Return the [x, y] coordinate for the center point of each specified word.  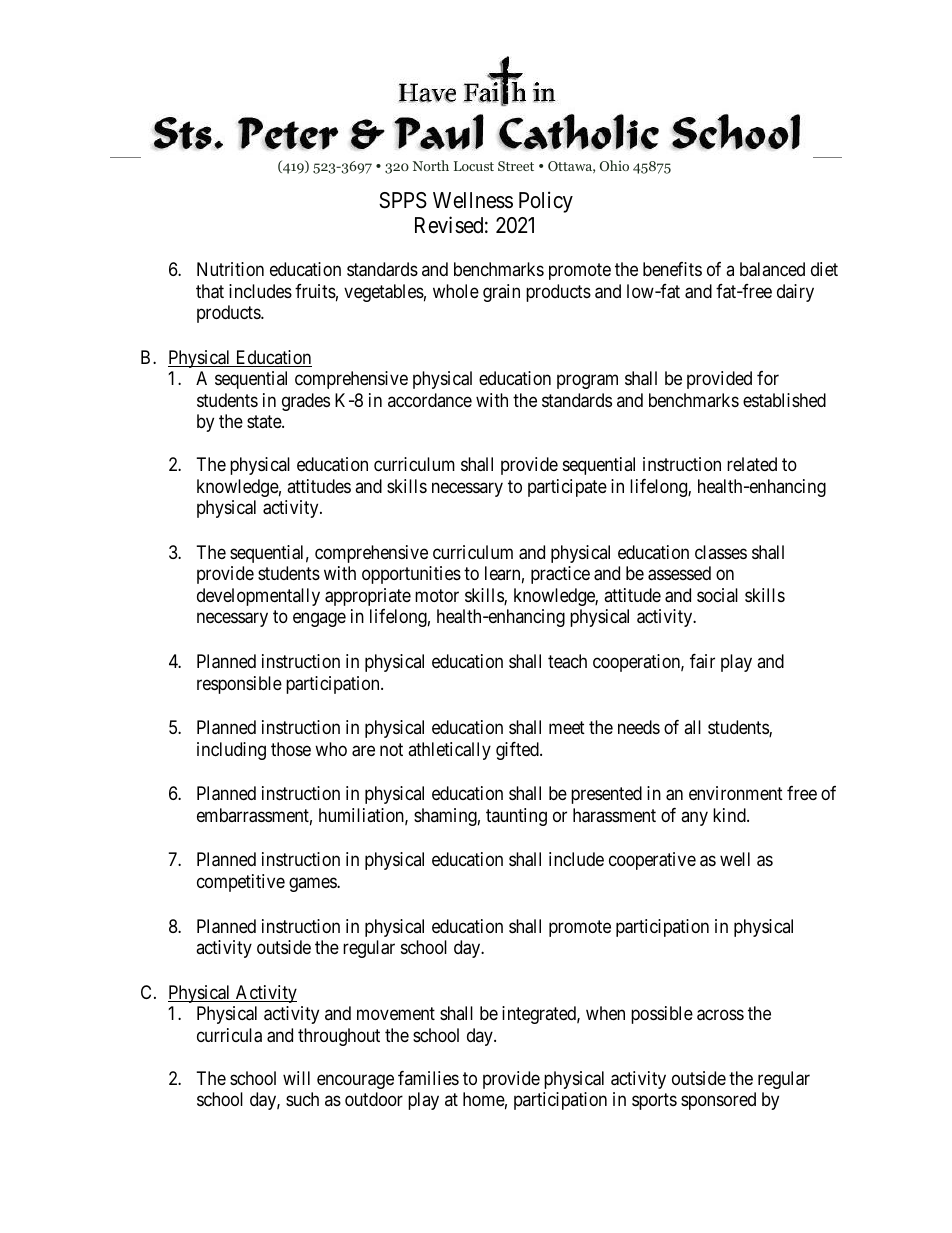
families [428, 1078]
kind [730, 815]
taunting [516, 817]
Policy [546, 202]
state [265, 422]
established [784, 400]
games [313, 884]
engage [319, 620]
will [296, 1078]
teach [567, 661]
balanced [772, 269]
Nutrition [230, 269]
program [587, 382]
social [717, 595]
